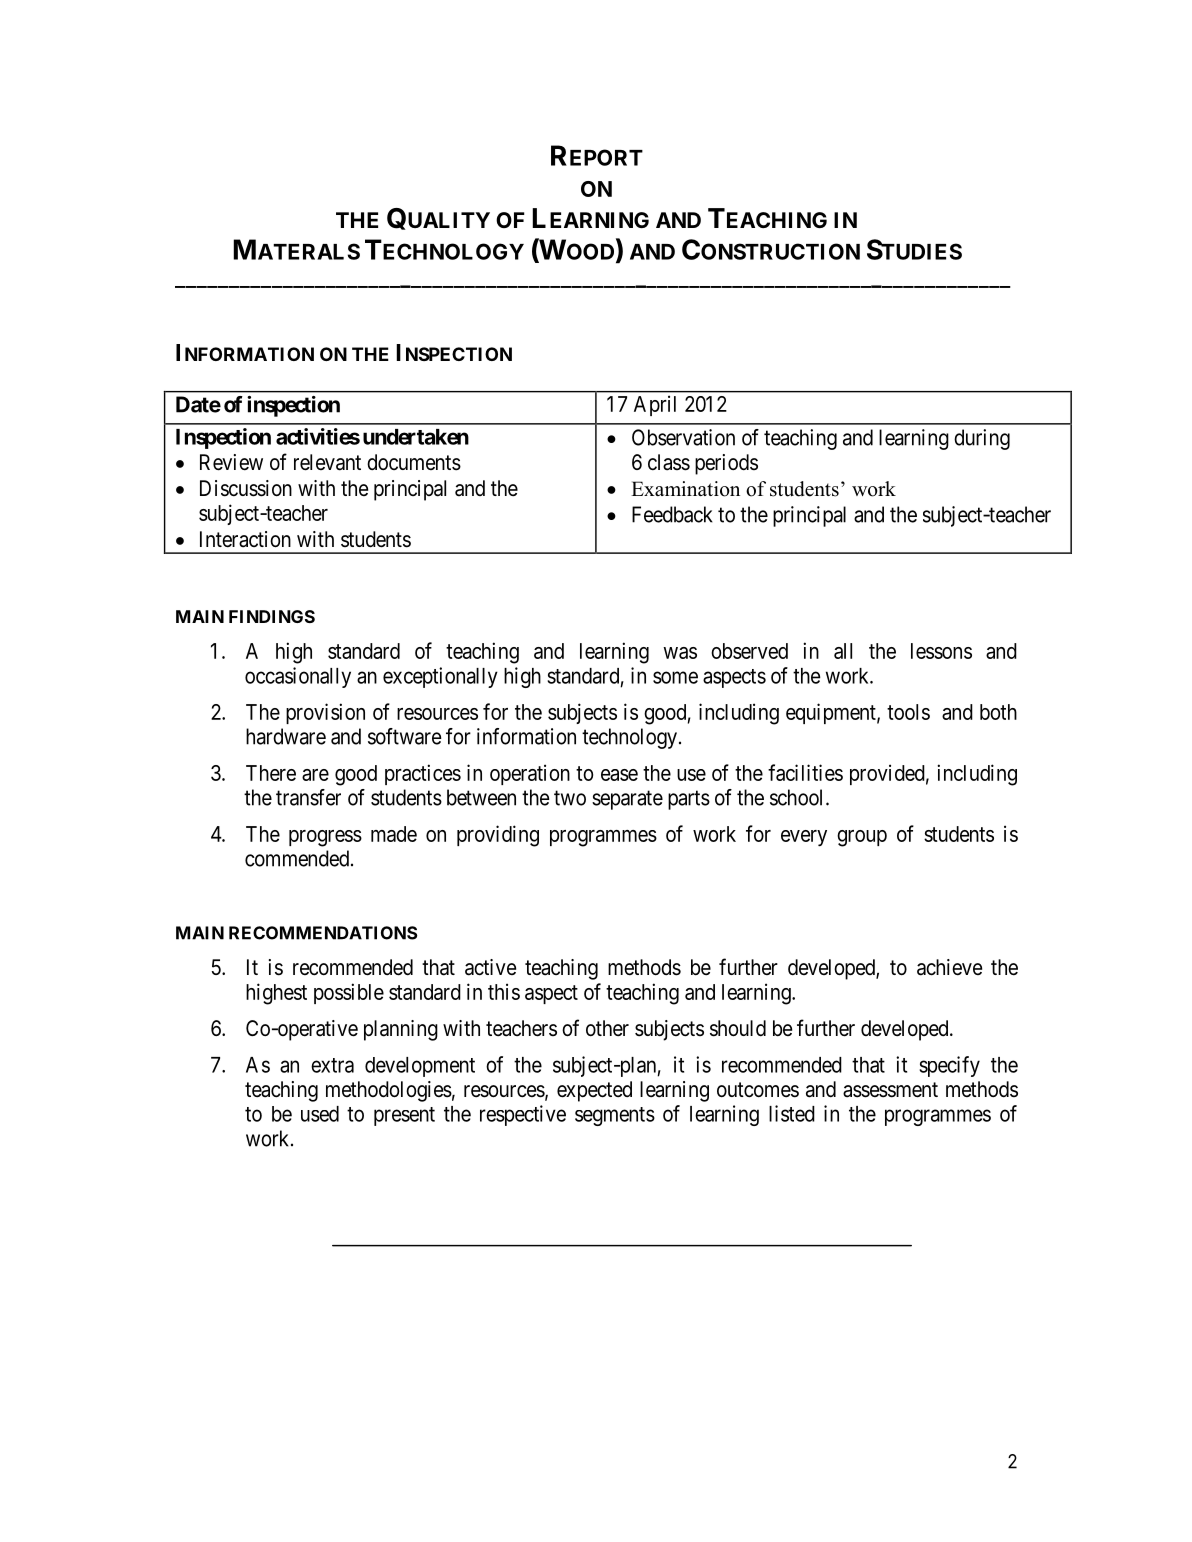 This screenshot has width=1192, height=1542. Describe the element at coordinates (680, 653) in the screenshot. I see `was` at that location.
